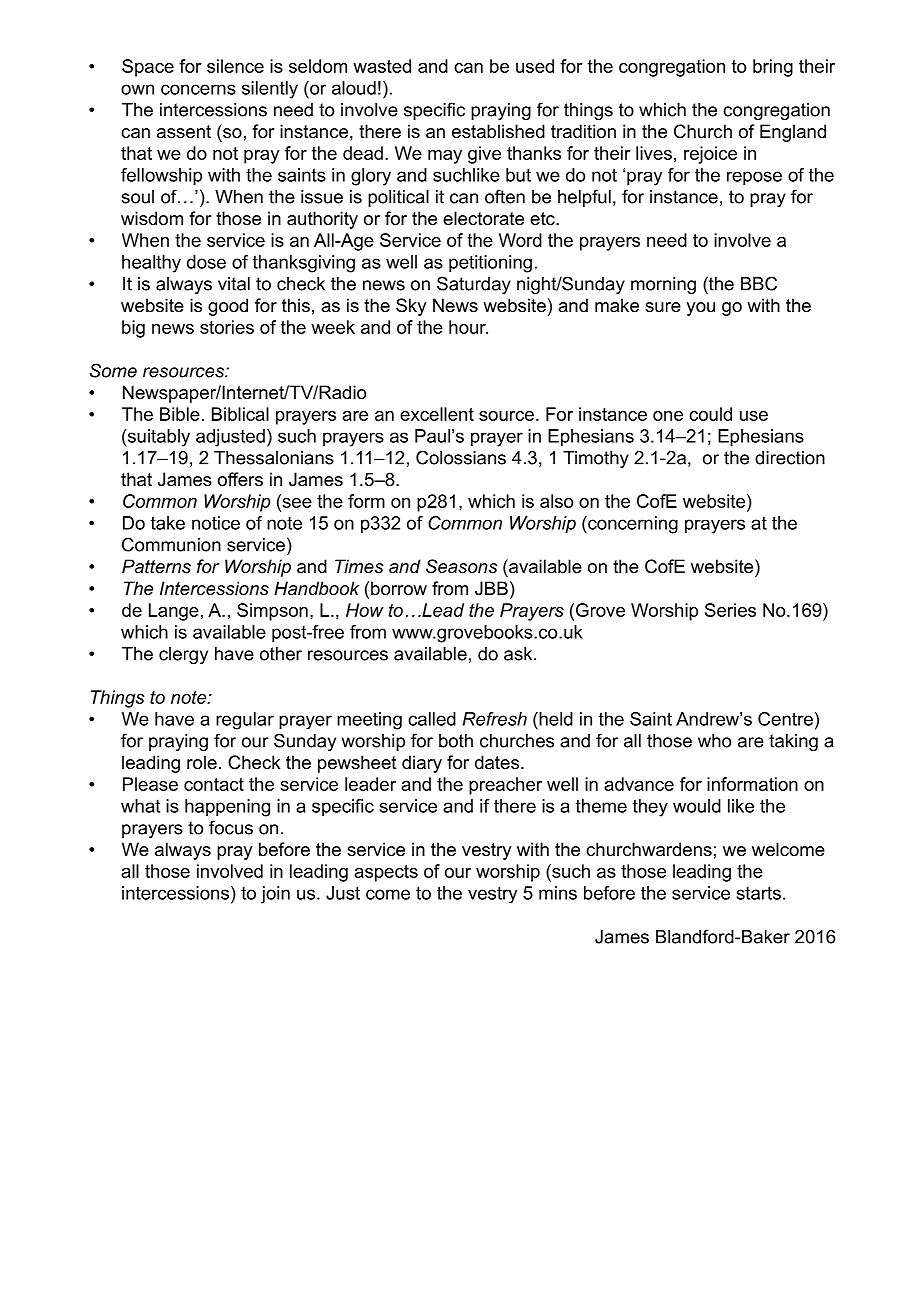 The height and width of the image is (1308, 924). What do you see at coordinates (759, 893) in the image?
I see `starts` at bounding box center [759, 893].
